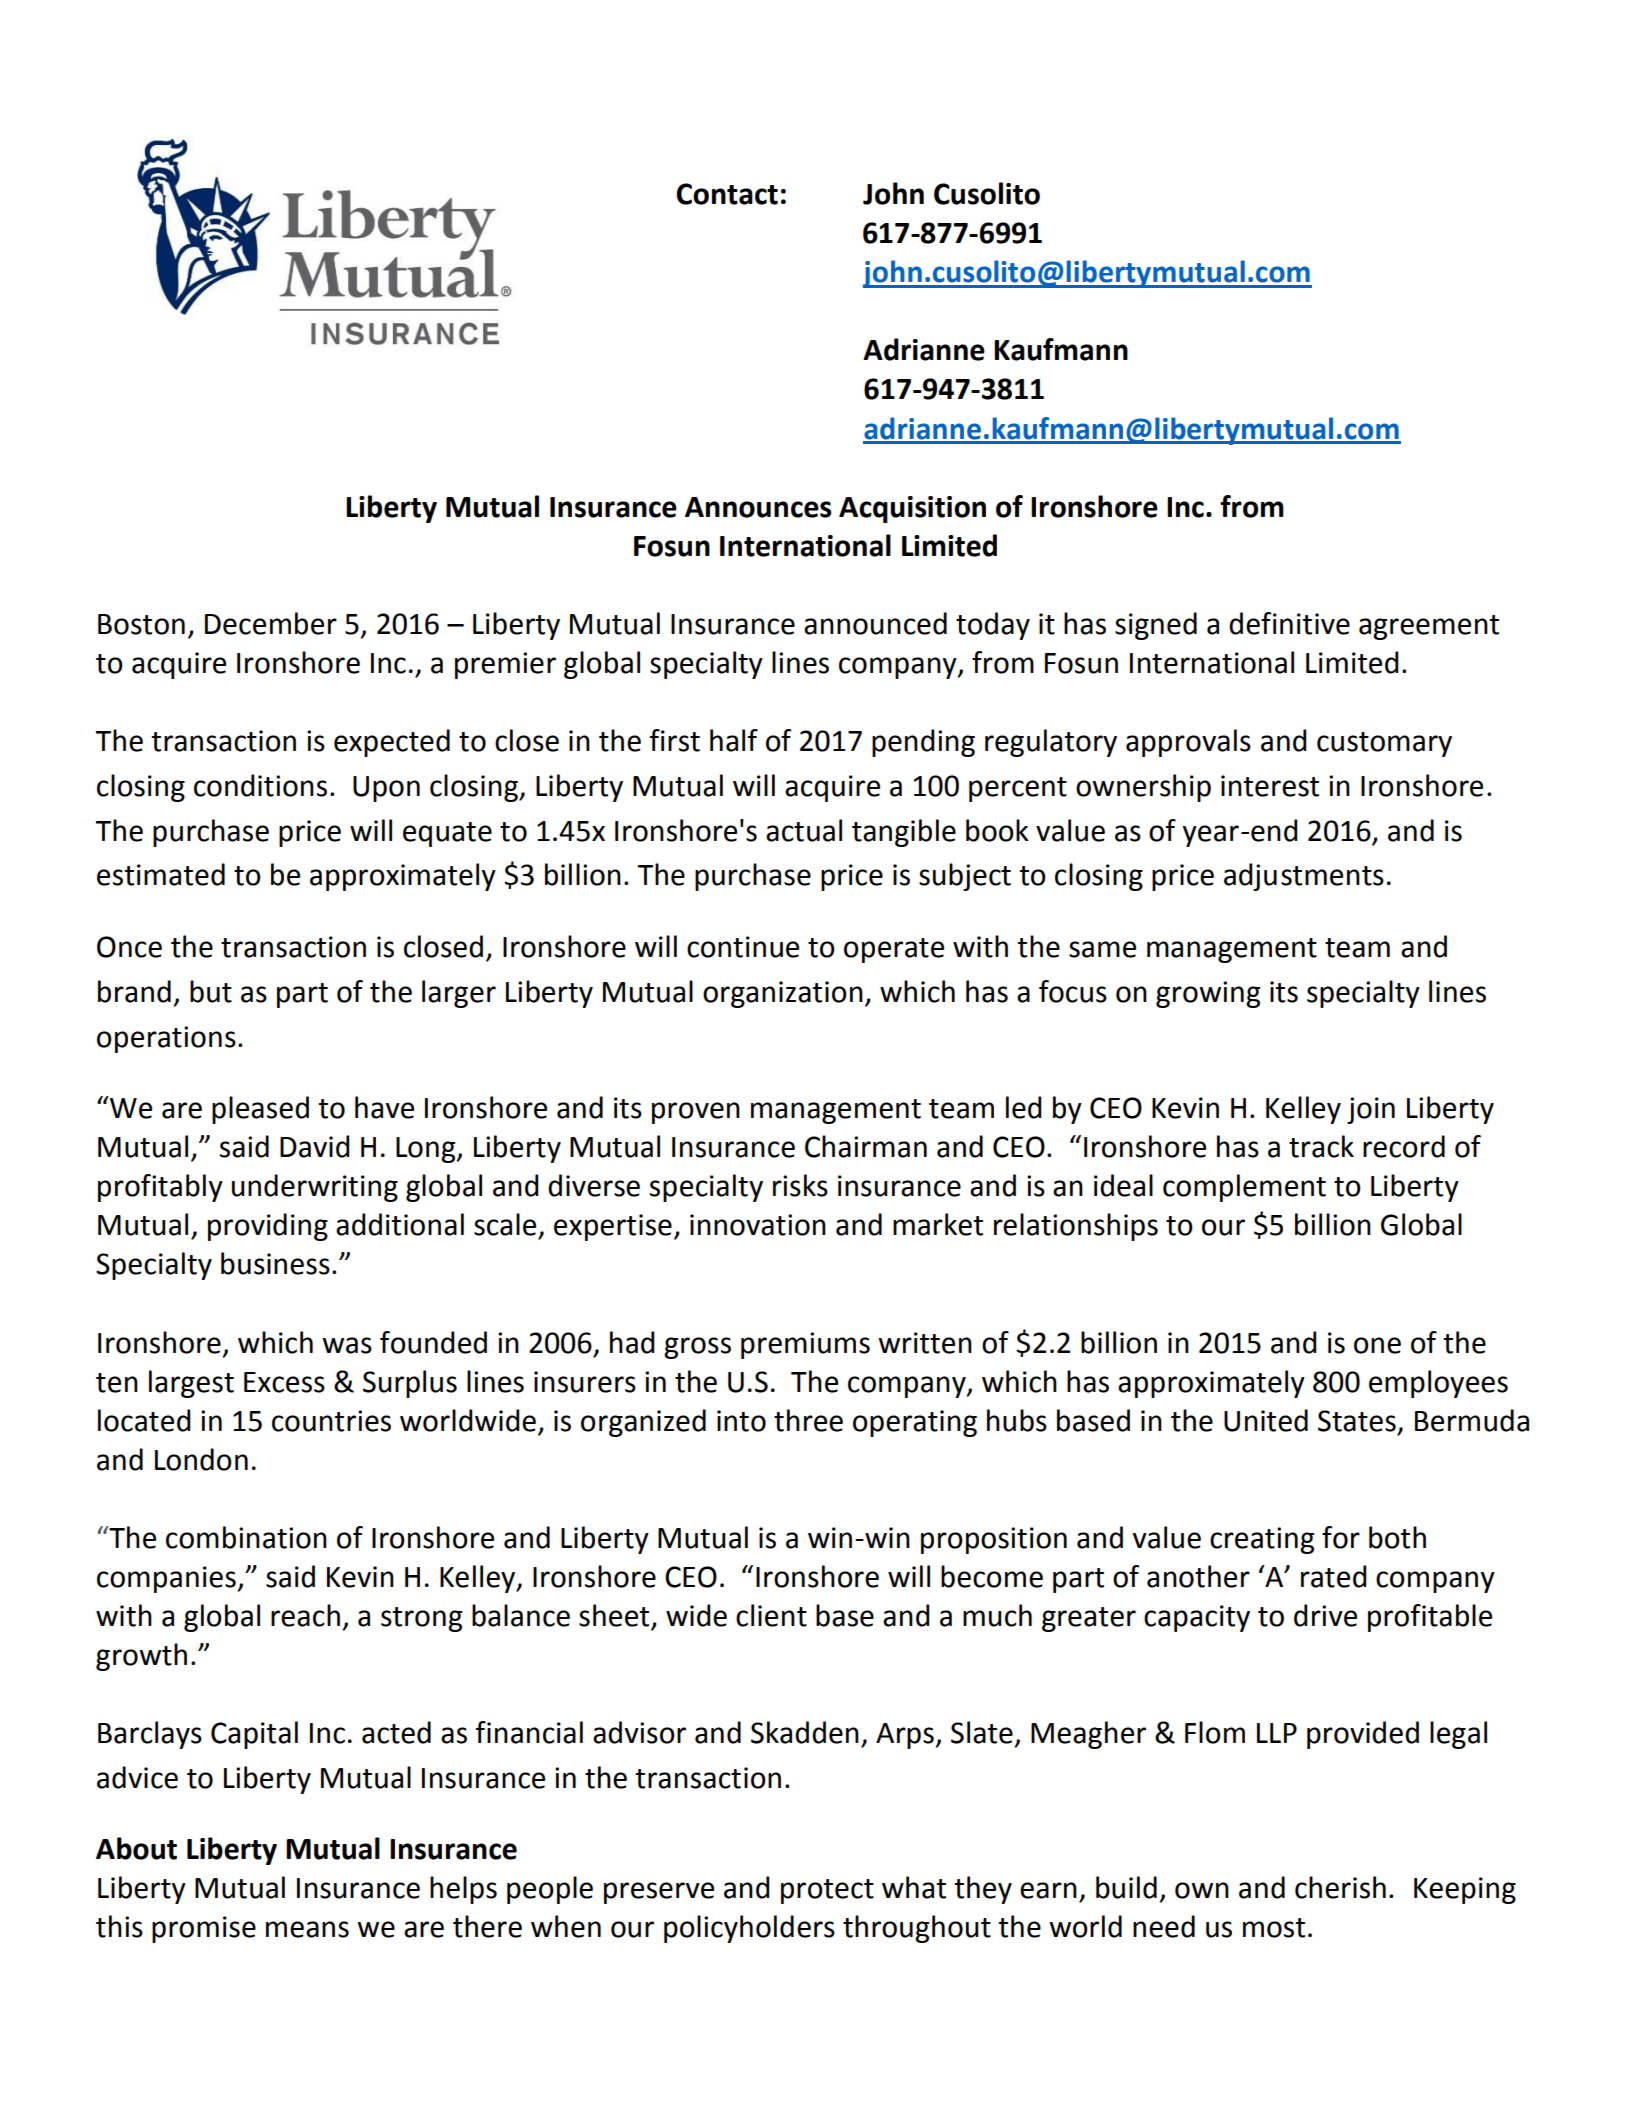  Describe the element at coordinates (727, 194) in the screenshot. I see `Contact` at that location.
